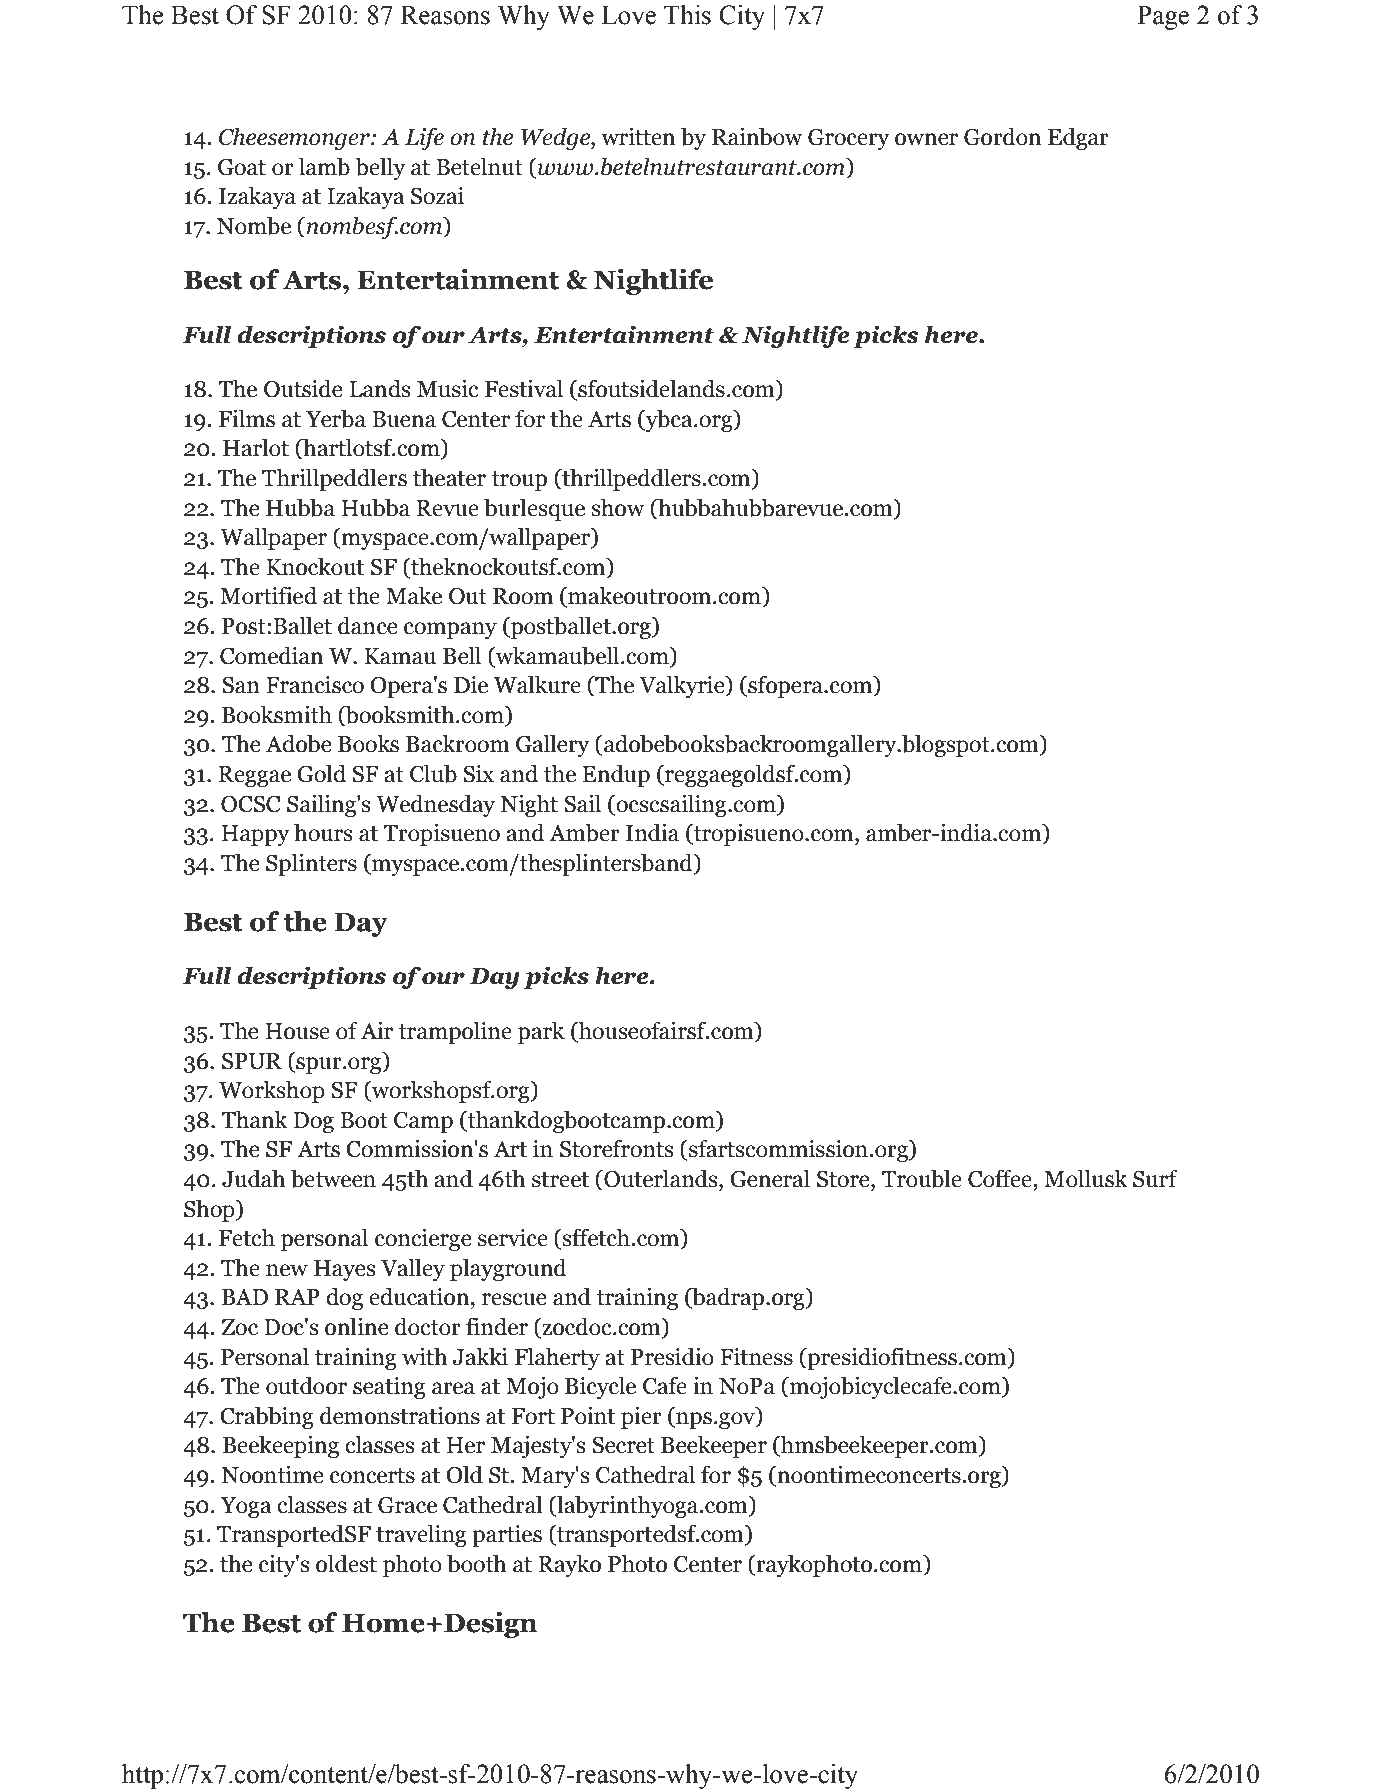 This screenshot has width=1382, height=1789. Describe the element at coordinates (541, 1032) in the screenshot. I see `park` at that location.
